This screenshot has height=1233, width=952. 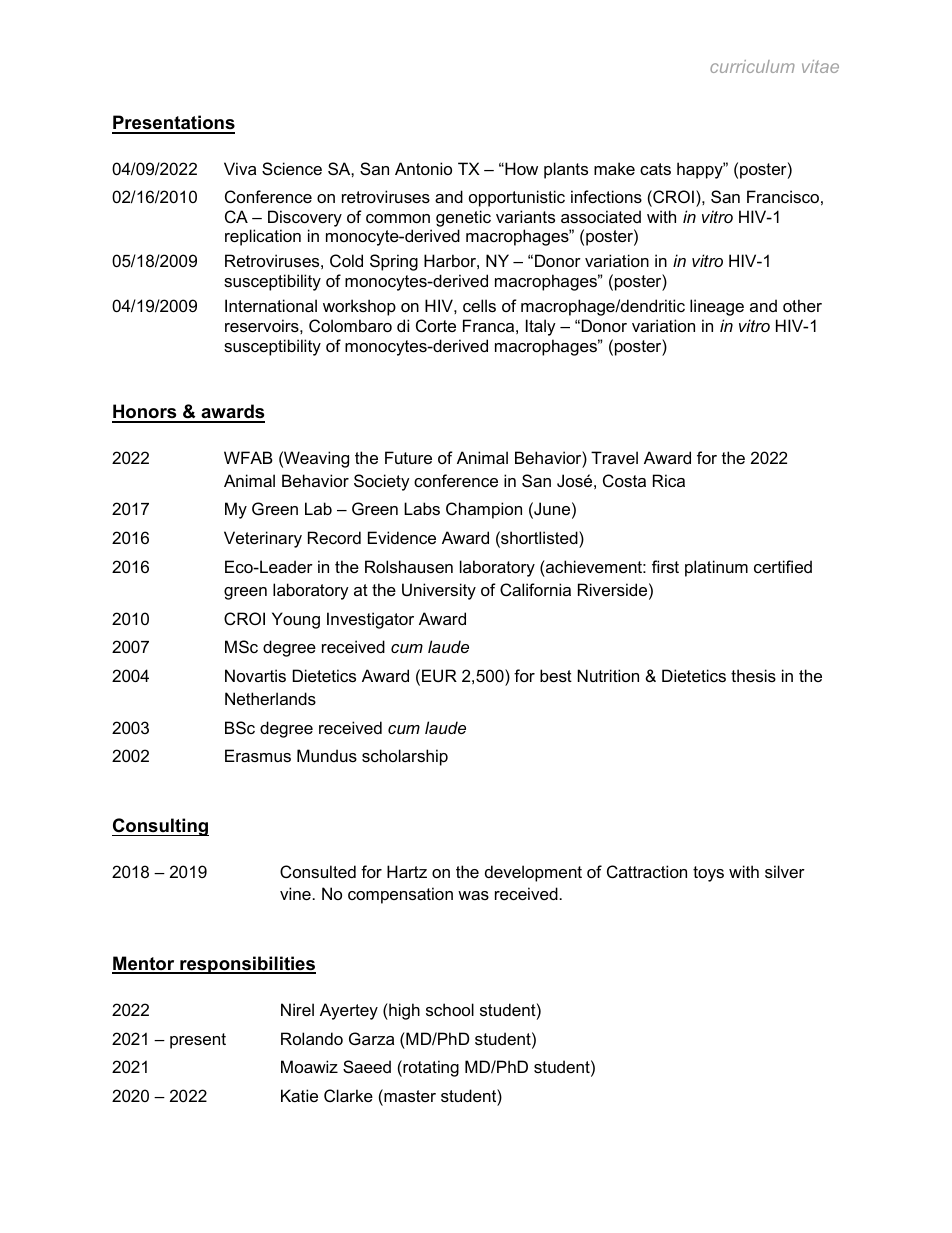 I want to click on University, so click(x=439, y=591).
